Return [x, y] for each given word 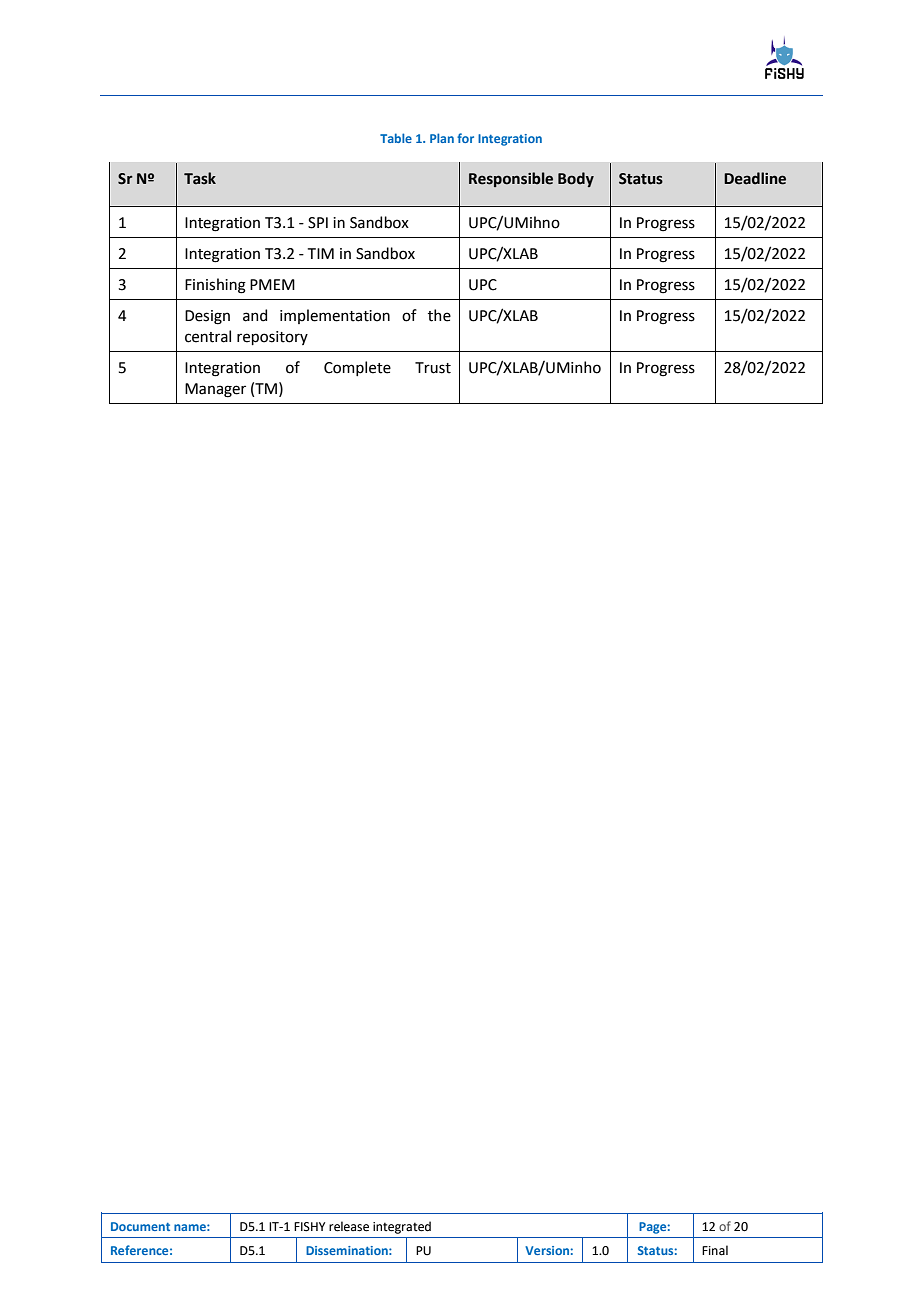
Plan [442, 138]
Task [200, 178]
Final [715, 1250]
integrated [402, 1227]
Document [140, 1226]
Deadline [755, 178]
